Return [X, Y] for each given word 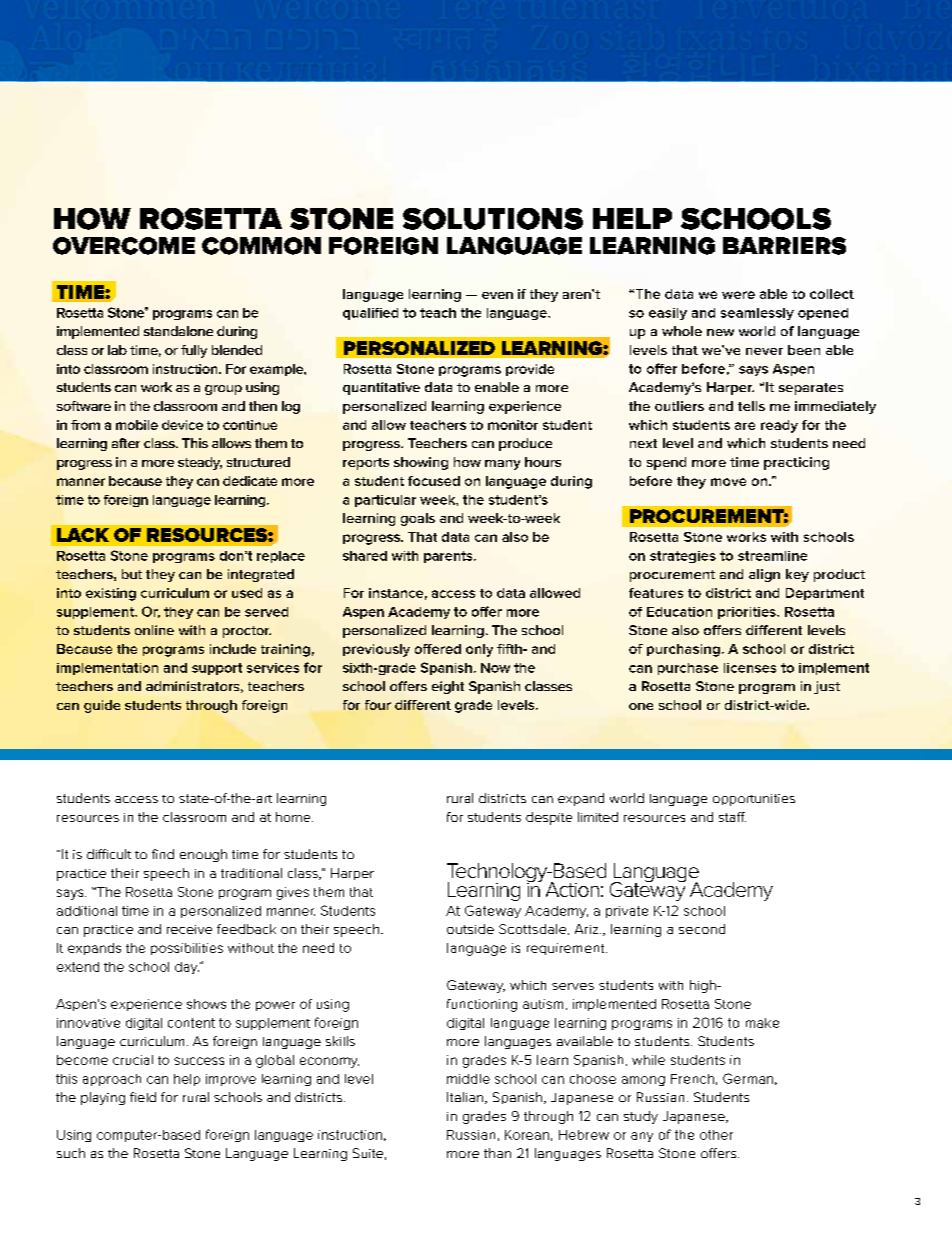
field [143, 1097]
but [132, 574]
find [163, 854]
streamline [772, 556]
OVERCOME [124, 246]
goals [418, 519]
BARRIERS [784, 246]
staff [732, 817]
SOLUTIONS [493, 219]
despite [549, 818]
